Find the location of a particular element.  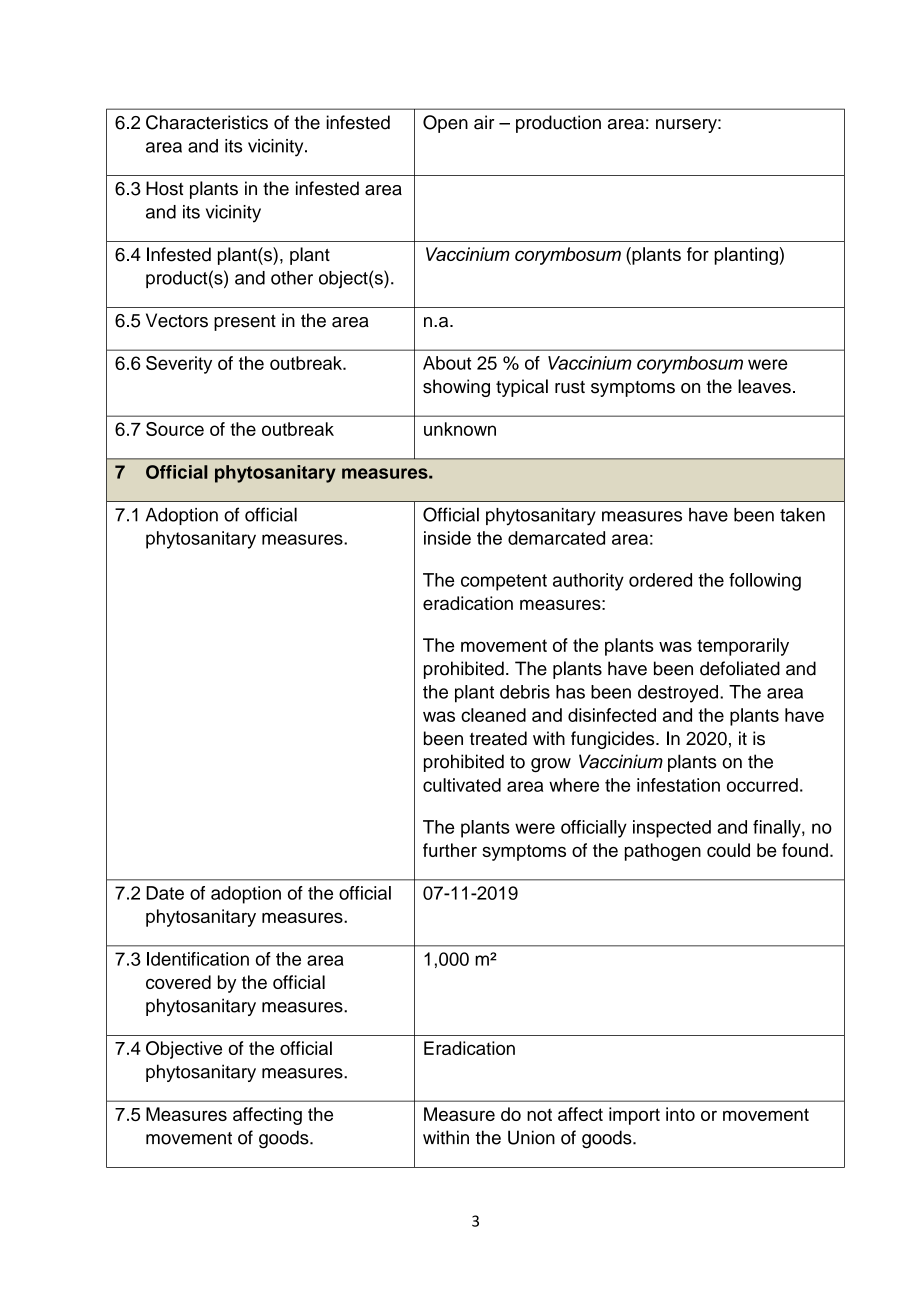

competent is located at coordinates (504, 582).
